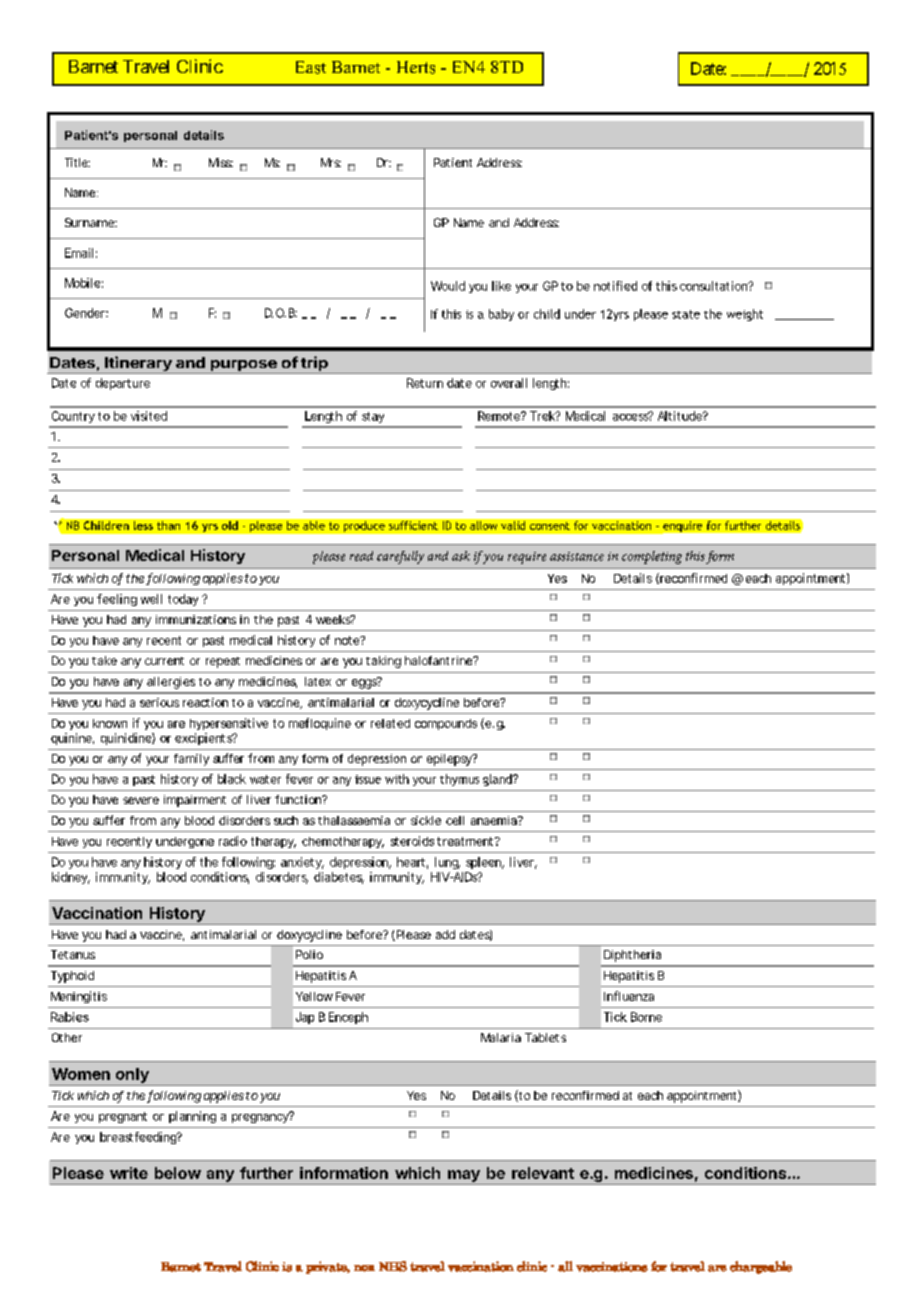 This document has height=1307, width=924. Describe the element at coordinates (615, 286) in the document. I see `notified` at that location.
